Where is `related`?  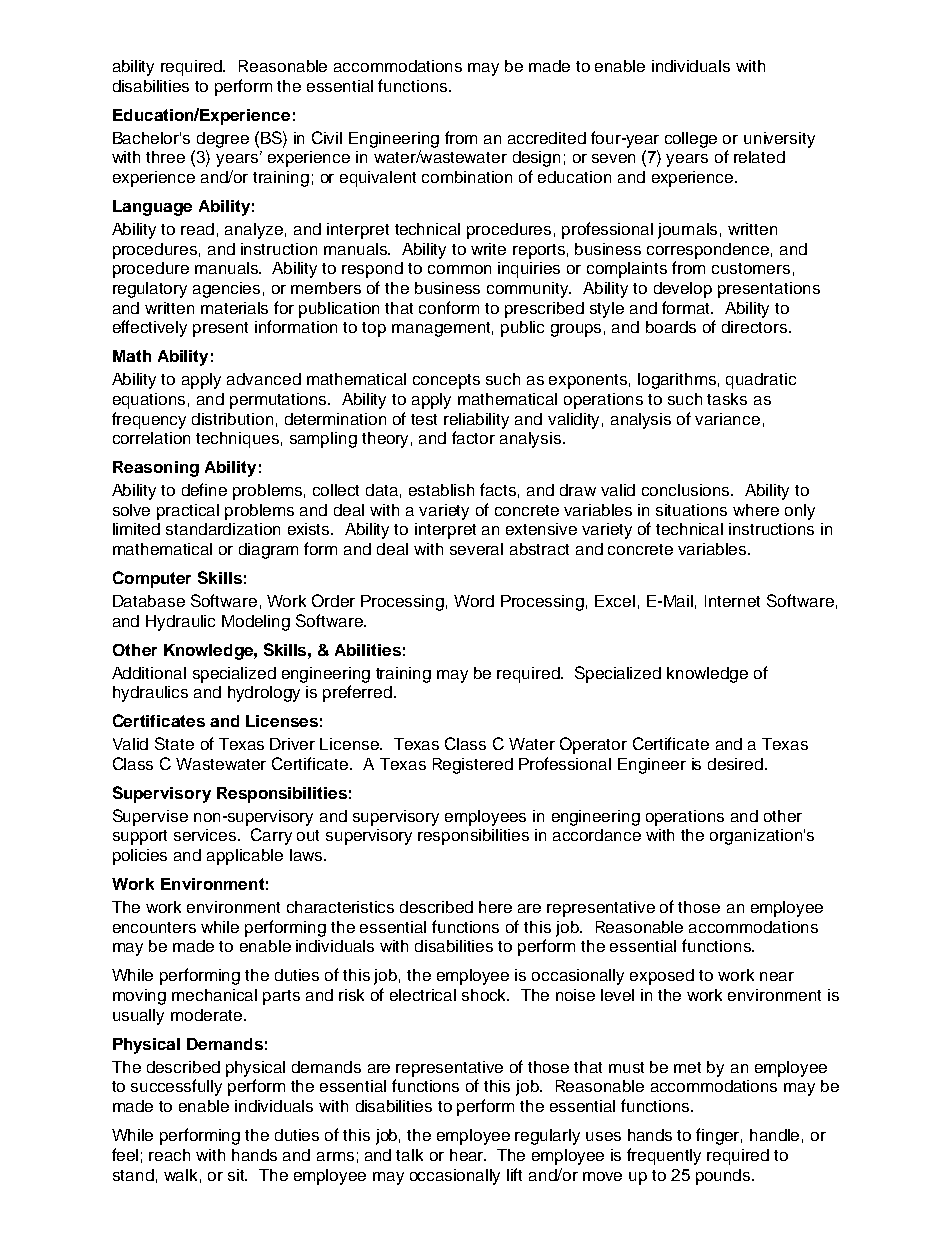 related is located at coordinates (759, 157).
